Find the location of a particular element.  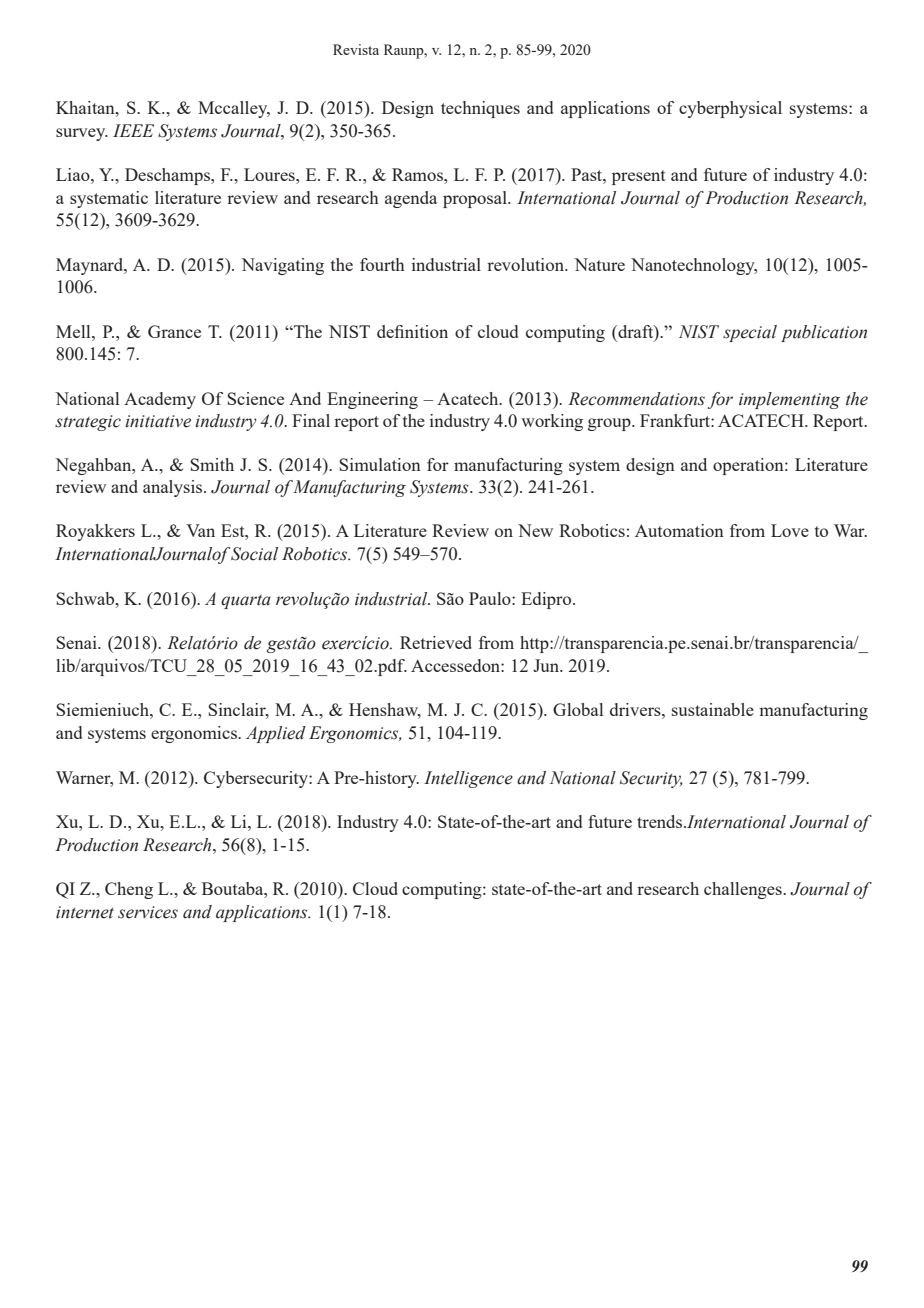

Simulation is located at coordinates (380, 464).
